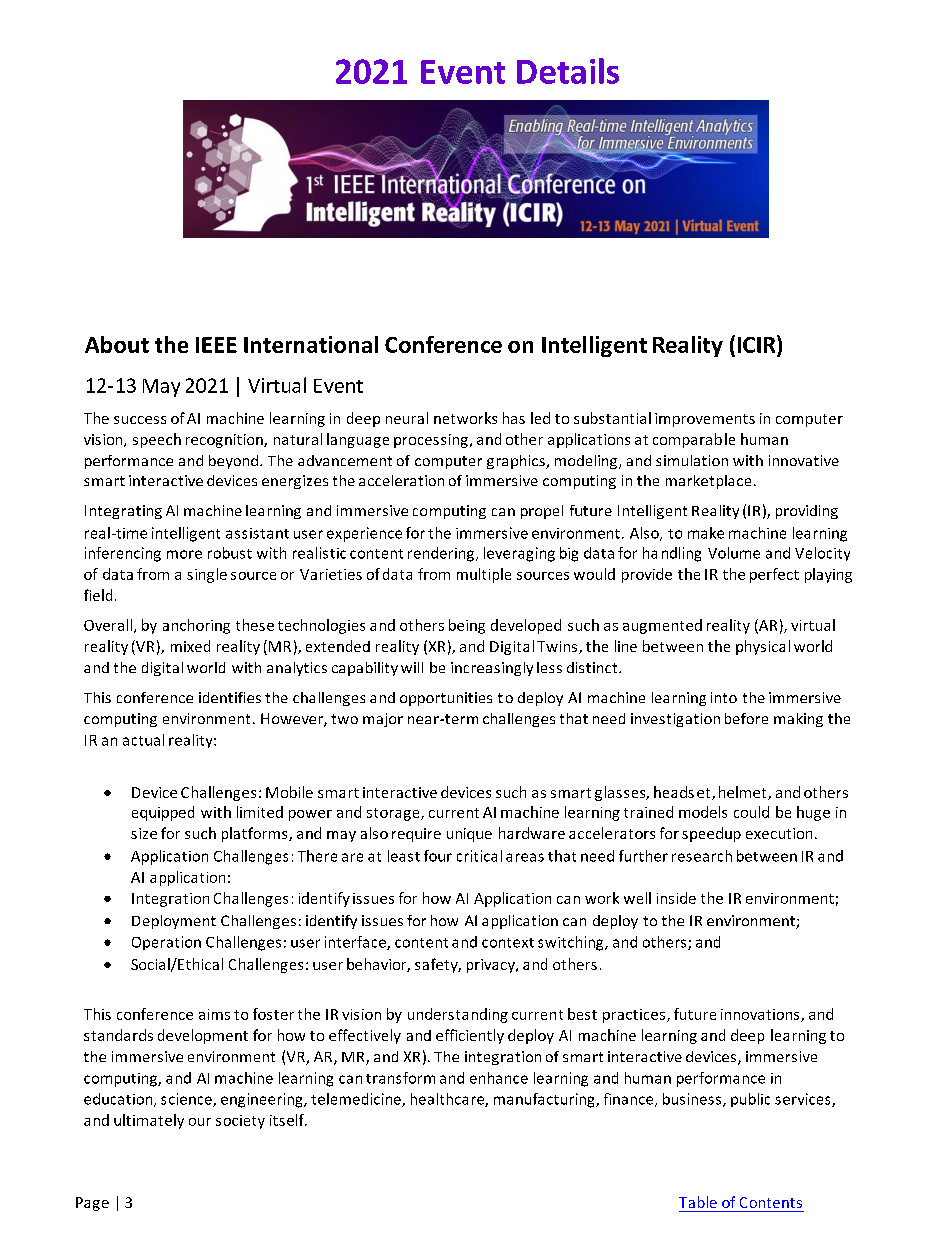 Image resolution: width=952 pixels, height=1233 pixels. I want to click on inside, so click(676, 898).
